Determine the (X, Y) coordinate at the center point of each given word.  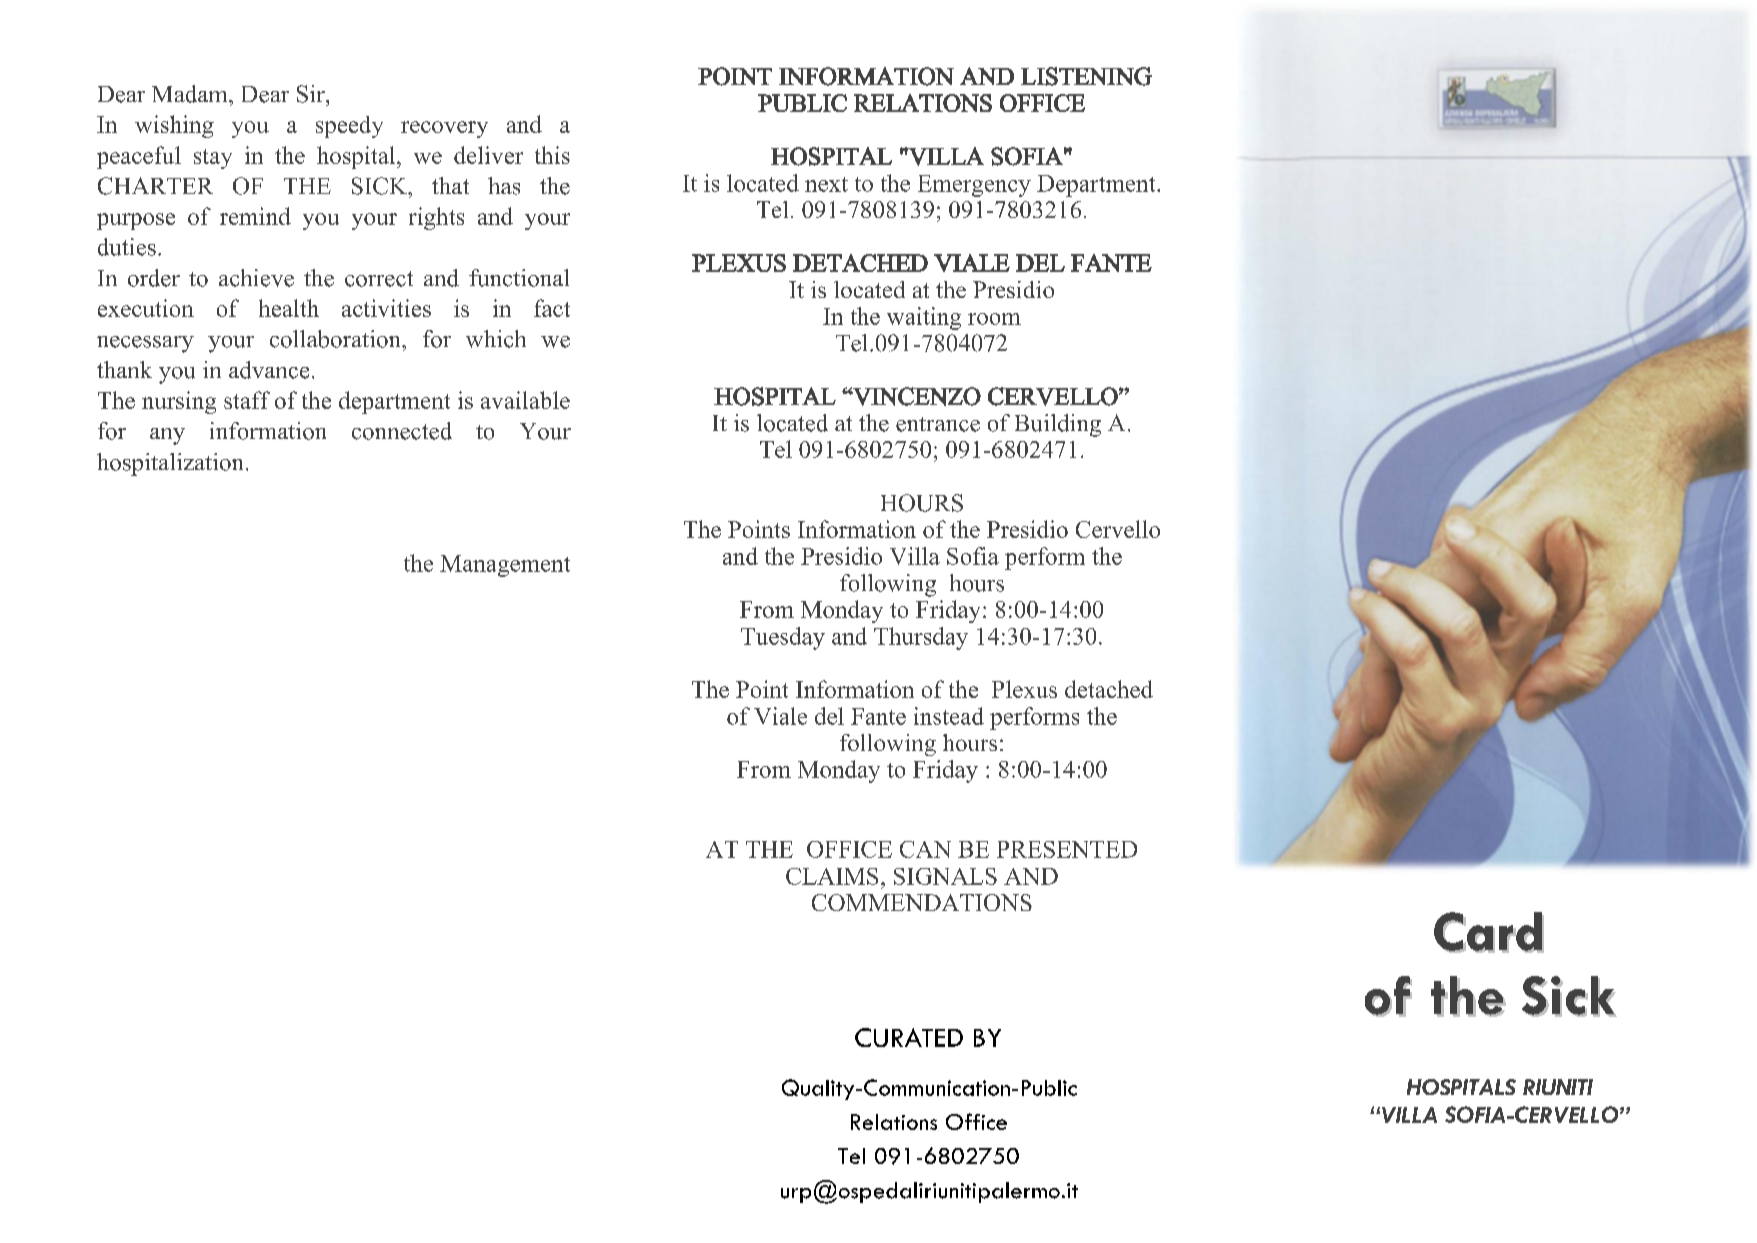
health (289, 308)
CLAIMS (832, 876)
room (994, 319)
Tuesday (783, 638)
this (552, 155)
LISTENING (1086, 76)
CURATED (909, 1037)
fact (552, 308)
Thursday (921, 638)
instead (949, 716)
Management (505, 566)
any (167, 436)
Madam (191, 94)
